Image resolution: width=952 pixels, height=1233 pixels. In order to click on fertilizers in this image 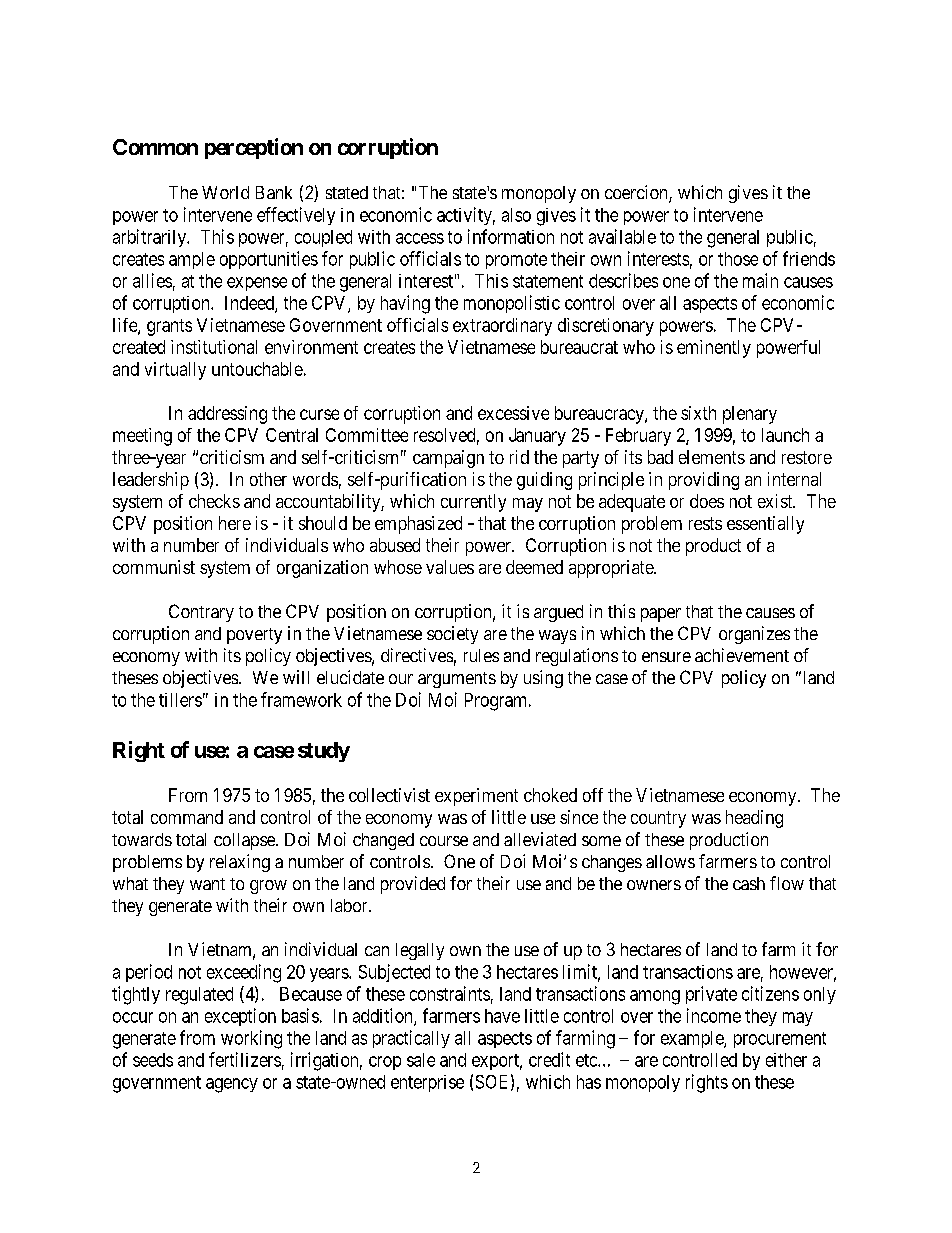, I will do `click(245, 1059)`.
